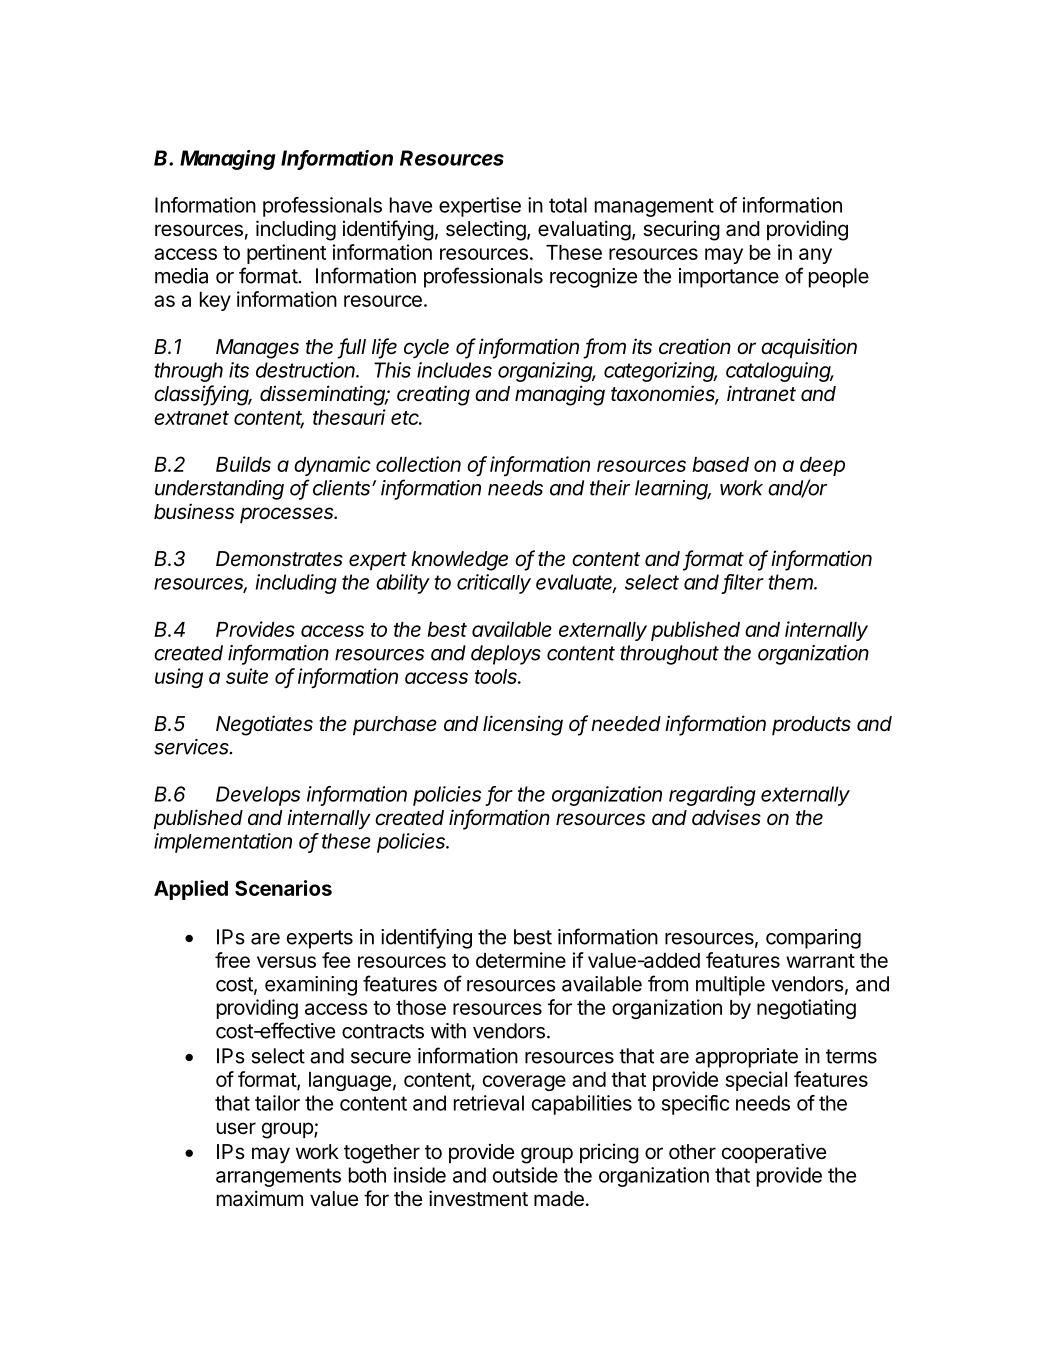 This page has height=1352, width=1045. What do you see at coordinates (264, 725) in the page?
I see `Negotiates` at bounding box center [264, 725].
